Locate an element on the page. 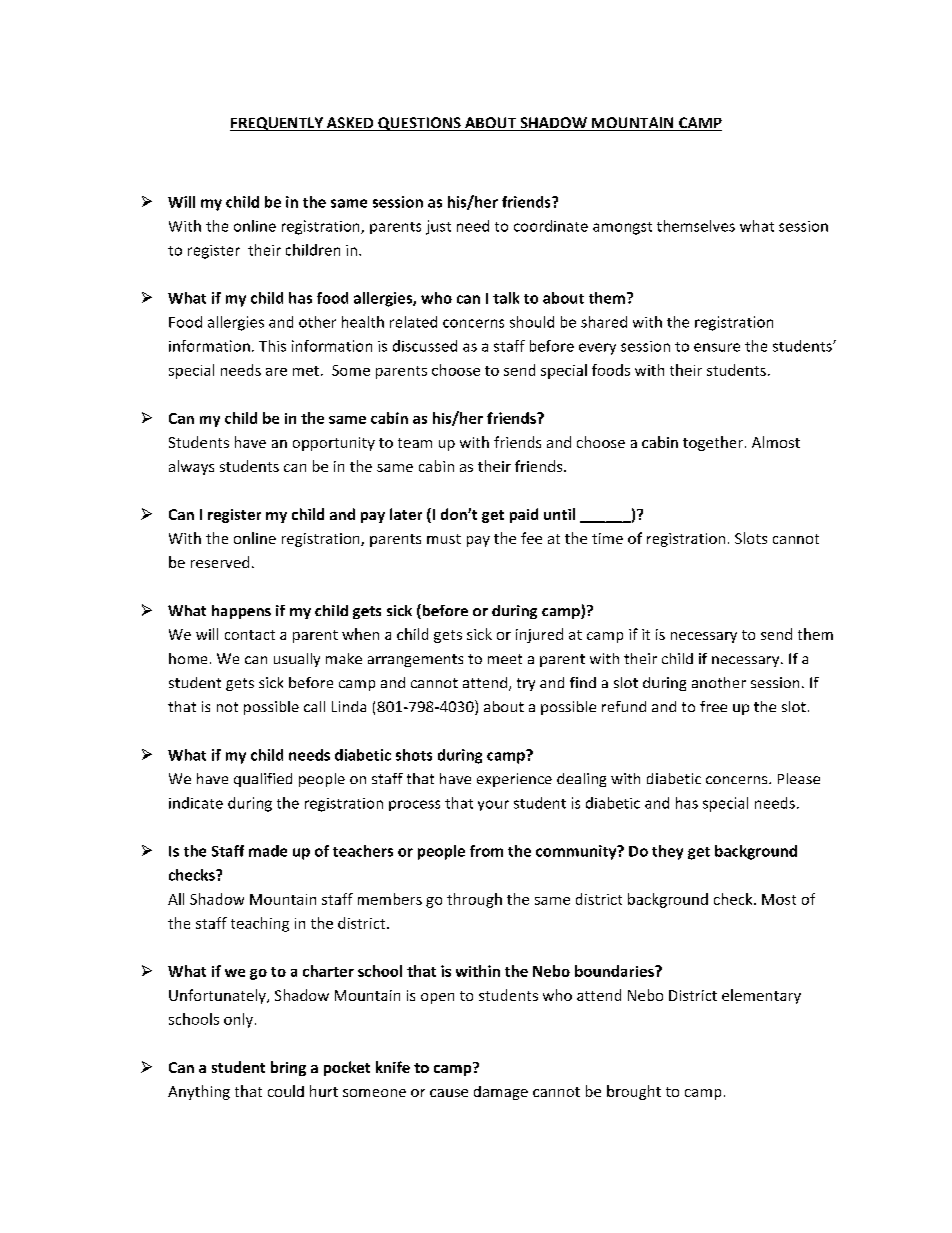 The height and width of the page is (1233, 952). FREQUENTLY is located at coordinates (277, 124).
